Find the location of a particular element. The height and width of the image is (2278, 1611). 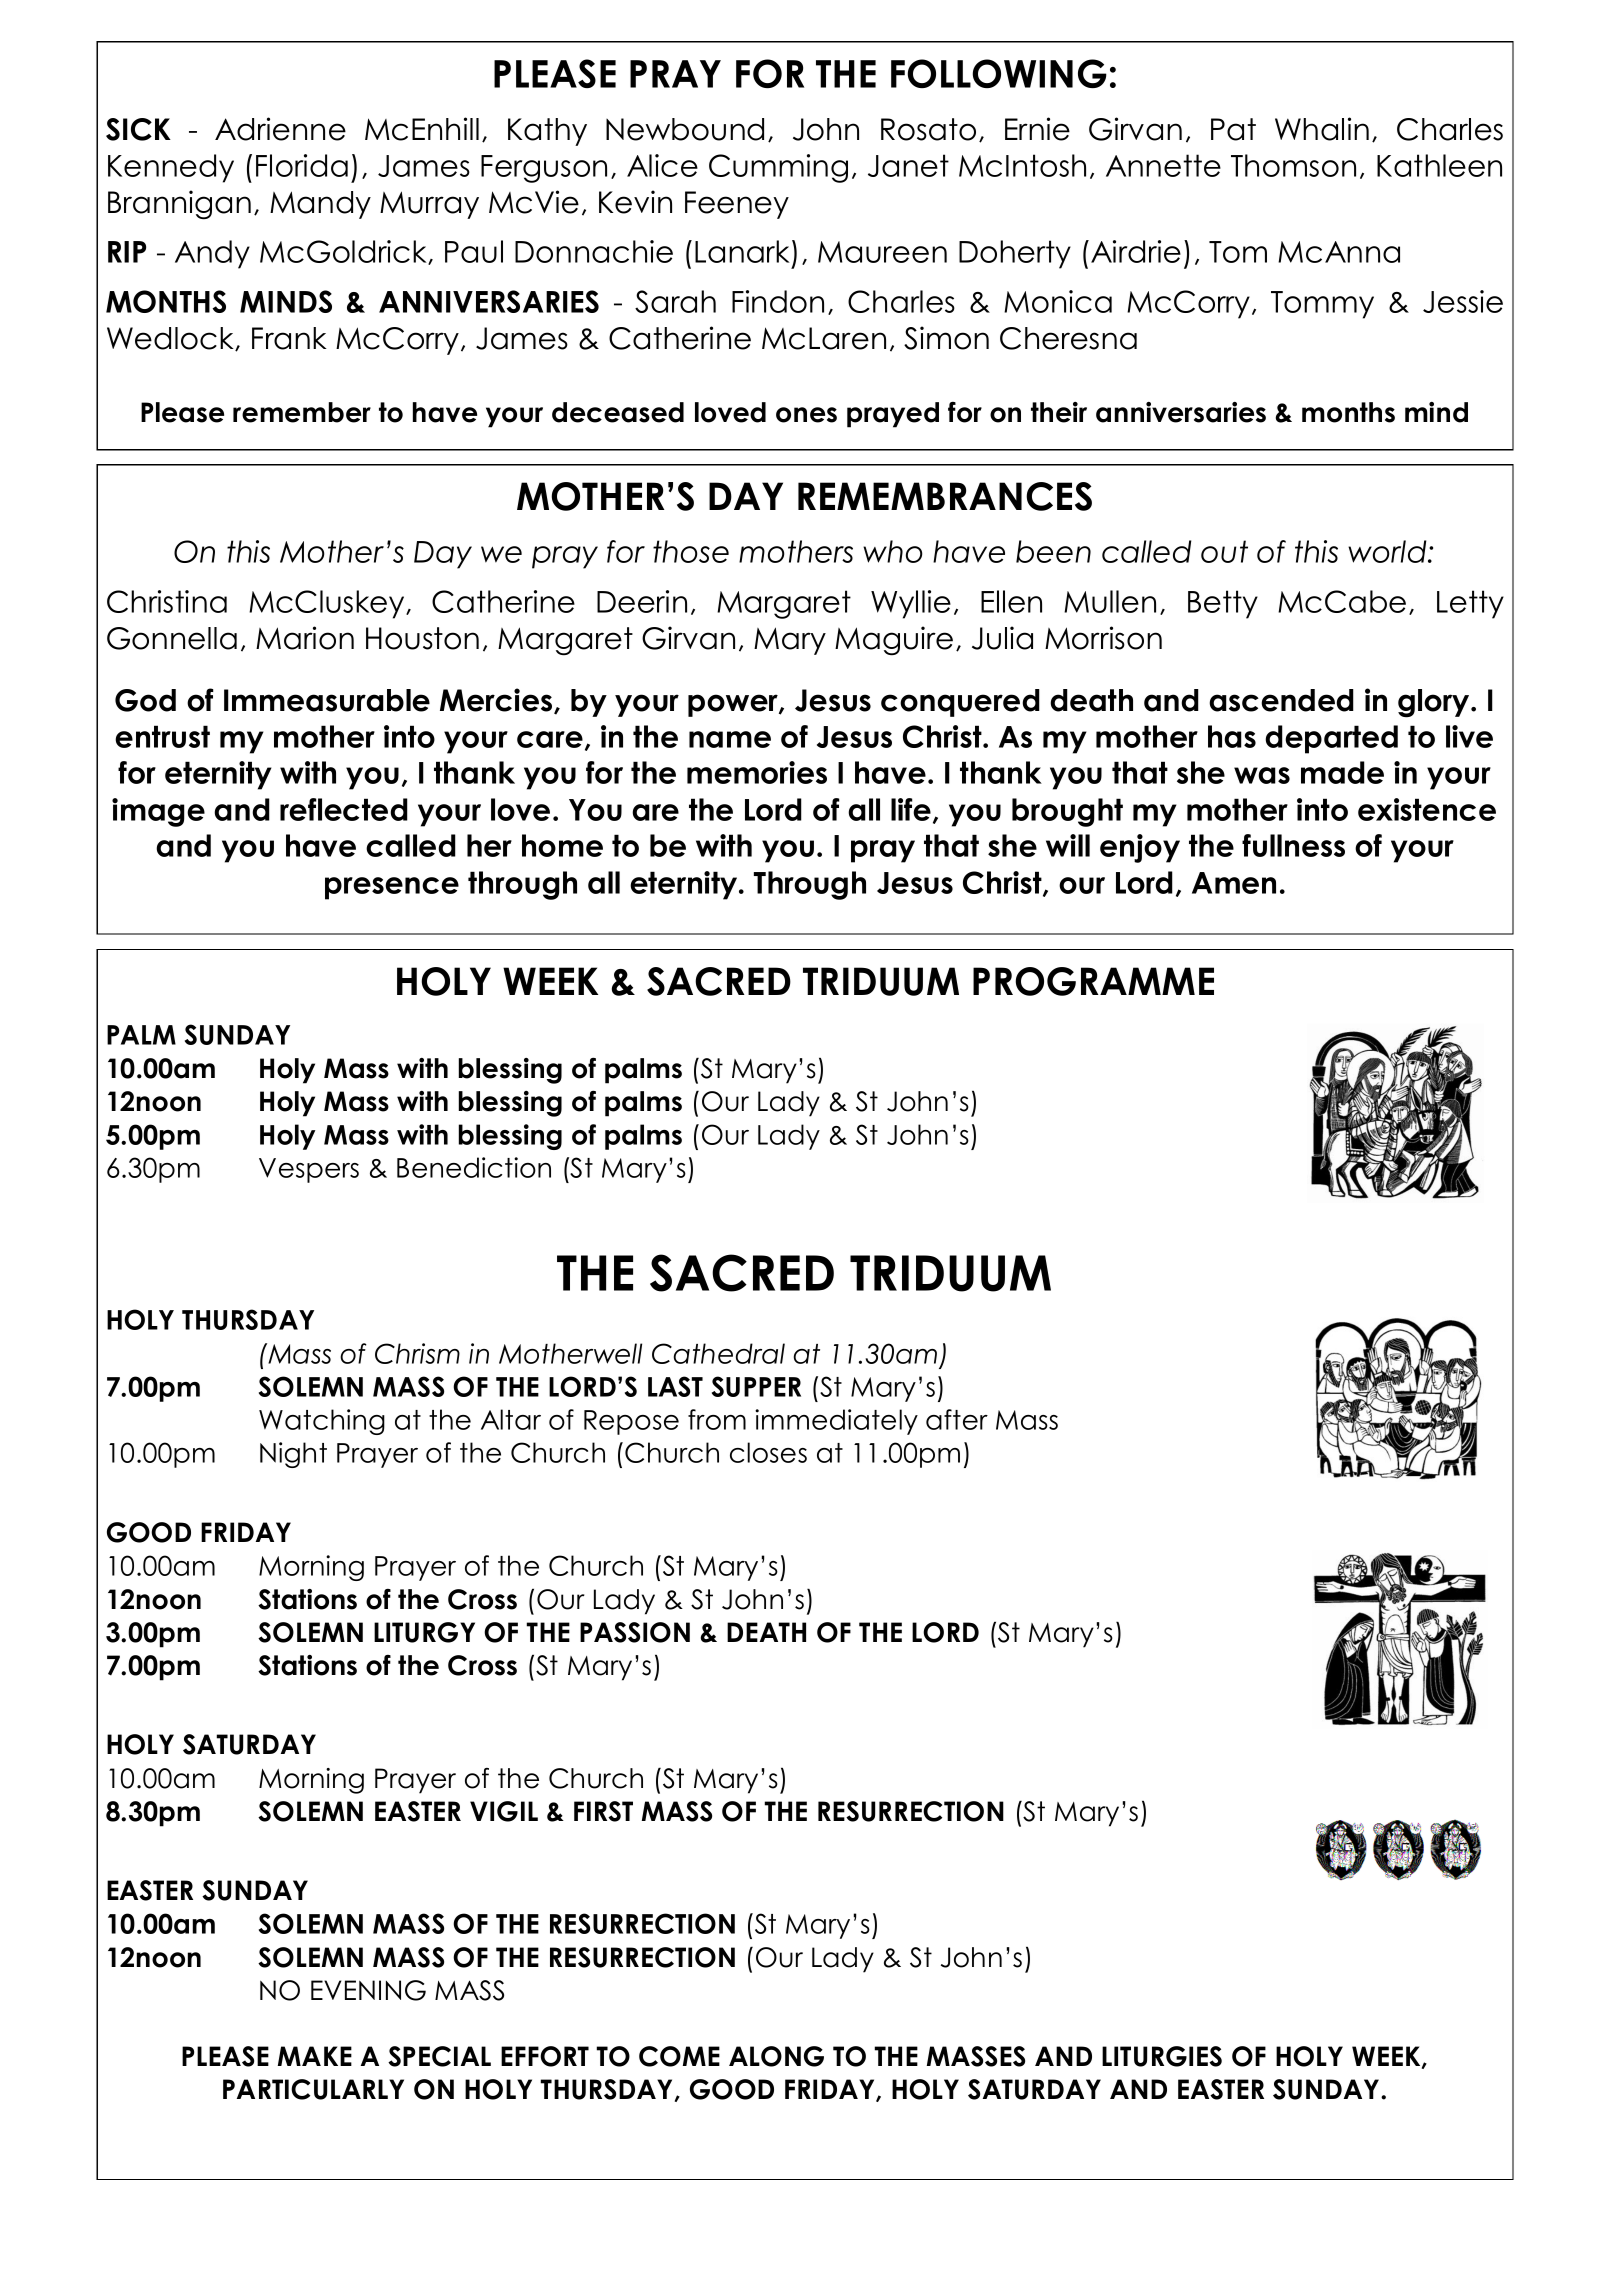

Thomson is located at coordinates (1293, 165).
